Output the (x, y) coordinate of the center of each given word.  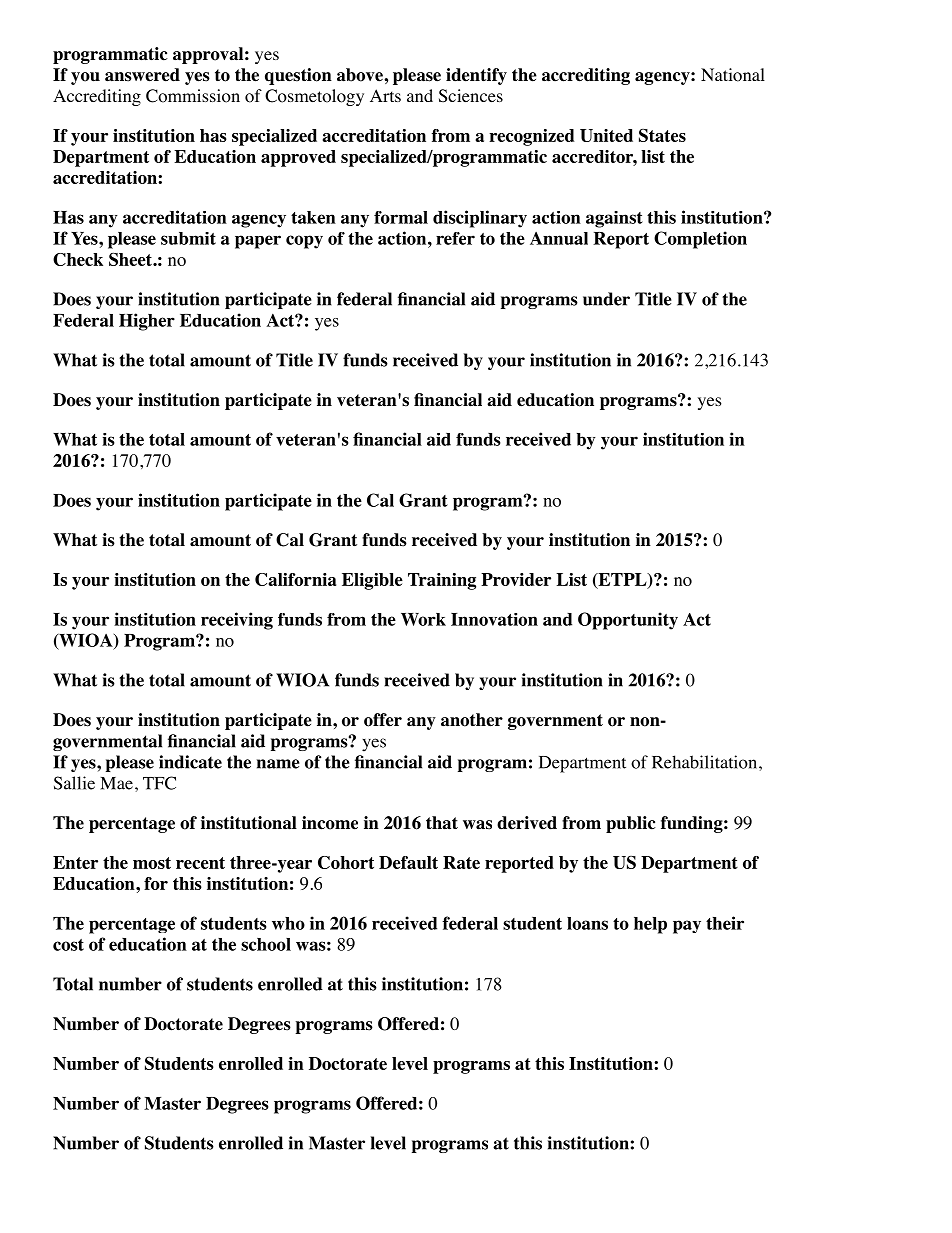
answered (142, 75)
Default (408, 862)
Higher (147, 322)
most (152, 863)
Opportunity (628, 621)
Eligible (372, 581)
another (472, 720)
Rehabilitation (704, 762)
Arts (385, 95)
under (606, 299)
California (295, 579)
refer (455, 238)
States (662, 135)
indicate (190, 762)
